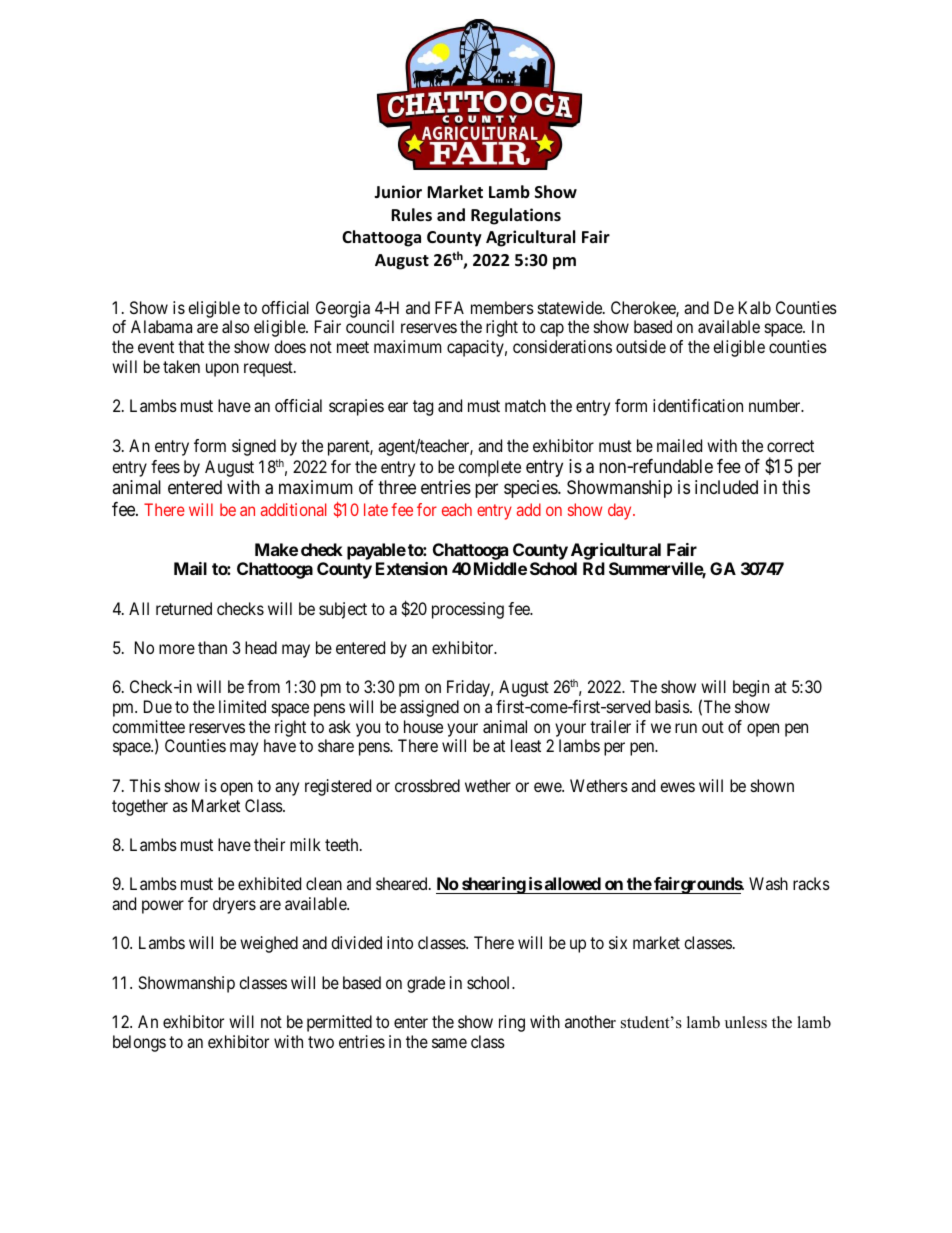  Describe the element at coordinates (235, 326) in the page. I see `also` at that location.
